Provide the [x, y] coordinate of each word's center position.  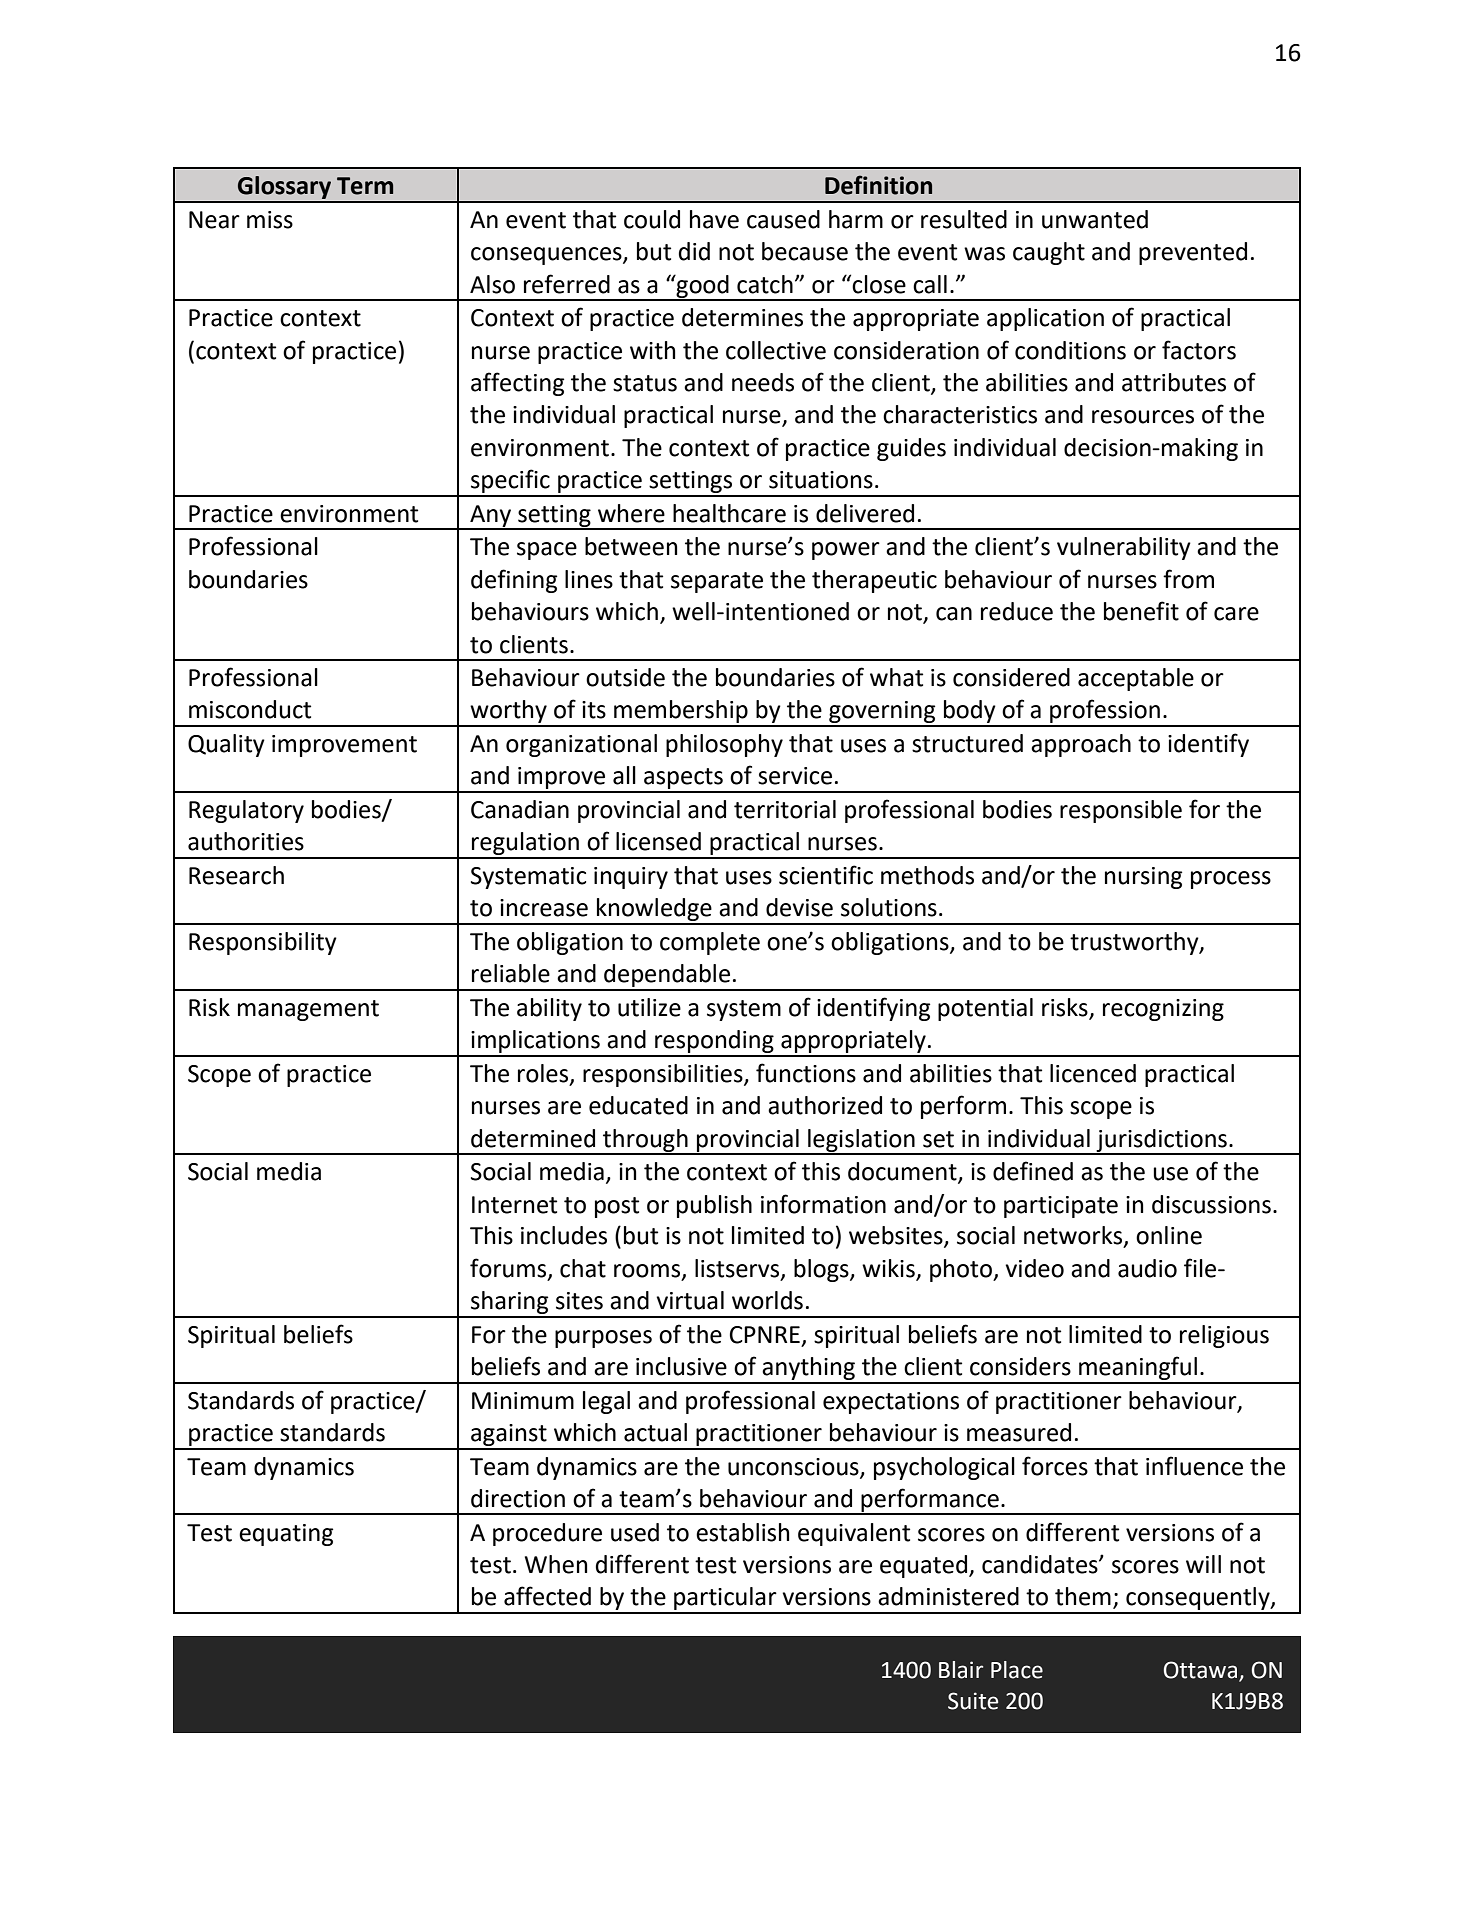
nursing [1143, 878]
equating [286, 1535]
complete [710, 943]
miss [270, 220]
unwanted [1095, 219]
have [714, 219]
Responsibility [263, 943]
